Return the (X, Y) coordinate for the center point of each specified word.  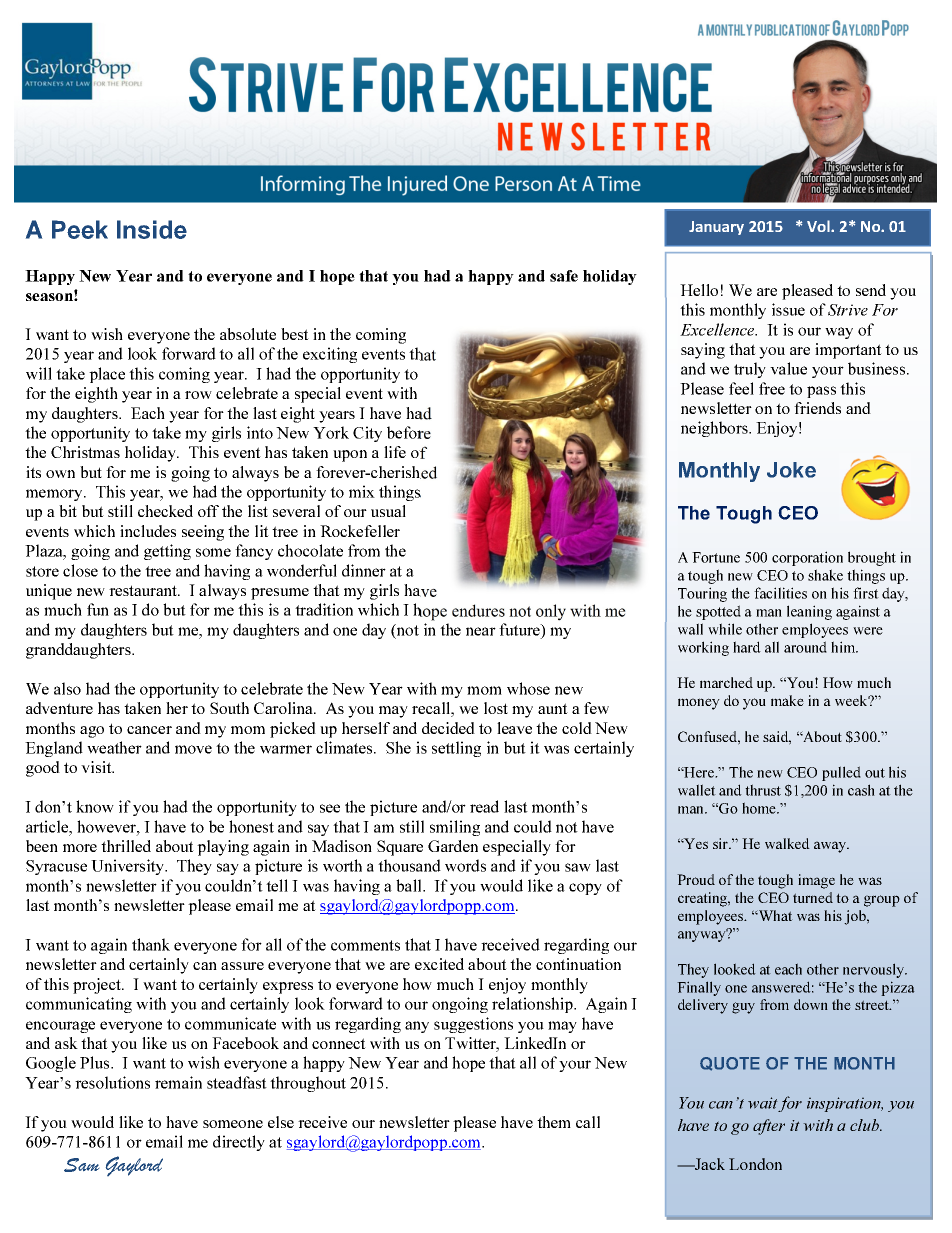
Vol (819, 226)
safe (564, 276)
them (554, 1122)
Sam (81, 1165)
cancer (149, 730)
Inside (152, 229)
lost (496, 708)
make (787, 700)
